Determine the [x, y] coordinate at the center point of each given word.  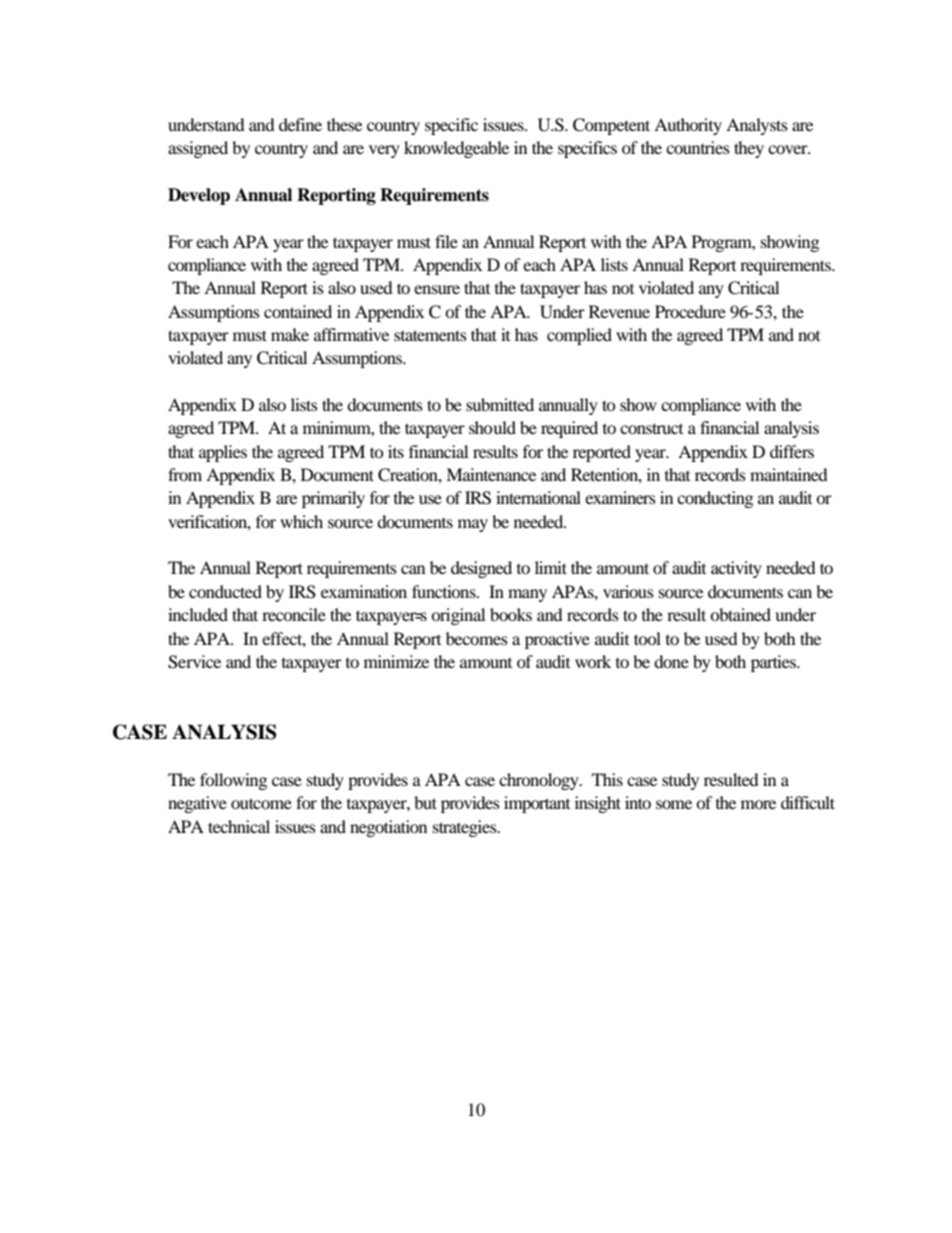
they [749, 149]
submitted [500, 404]
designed [481, 569]
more [758, 804]
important [537, 804]
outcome [261, 803]
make [290, 334]
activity [736, 569]
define [300, 124]
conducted [225, 591]
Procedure [690, 311]
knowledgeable [456, 149]
